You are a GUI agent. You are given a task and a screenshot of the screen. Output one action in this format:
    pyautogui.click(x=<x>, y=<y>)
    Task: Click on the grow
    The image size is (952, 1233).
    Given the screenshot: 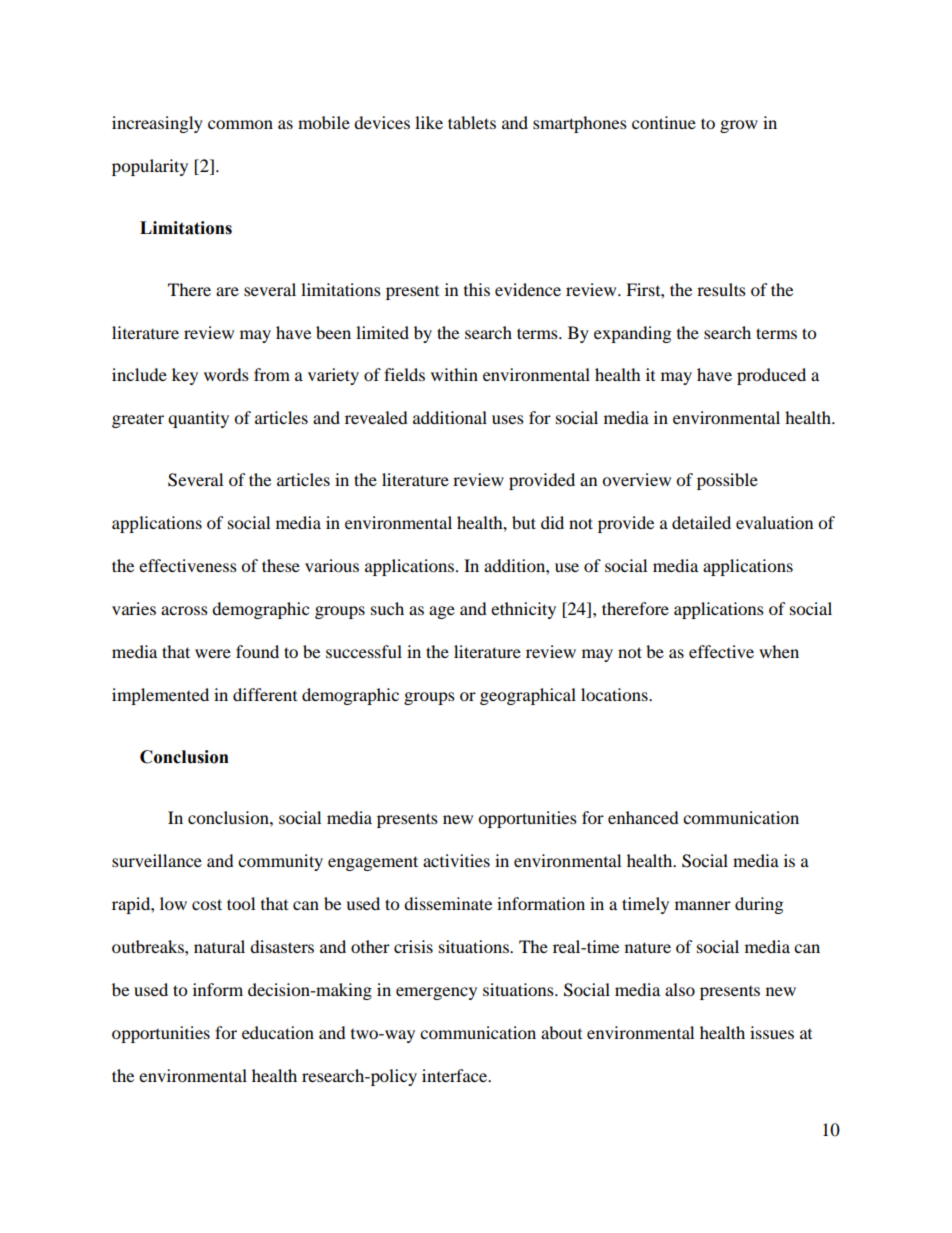 What is the action you would take?
    pyautogui.click(x=739, y=126)
